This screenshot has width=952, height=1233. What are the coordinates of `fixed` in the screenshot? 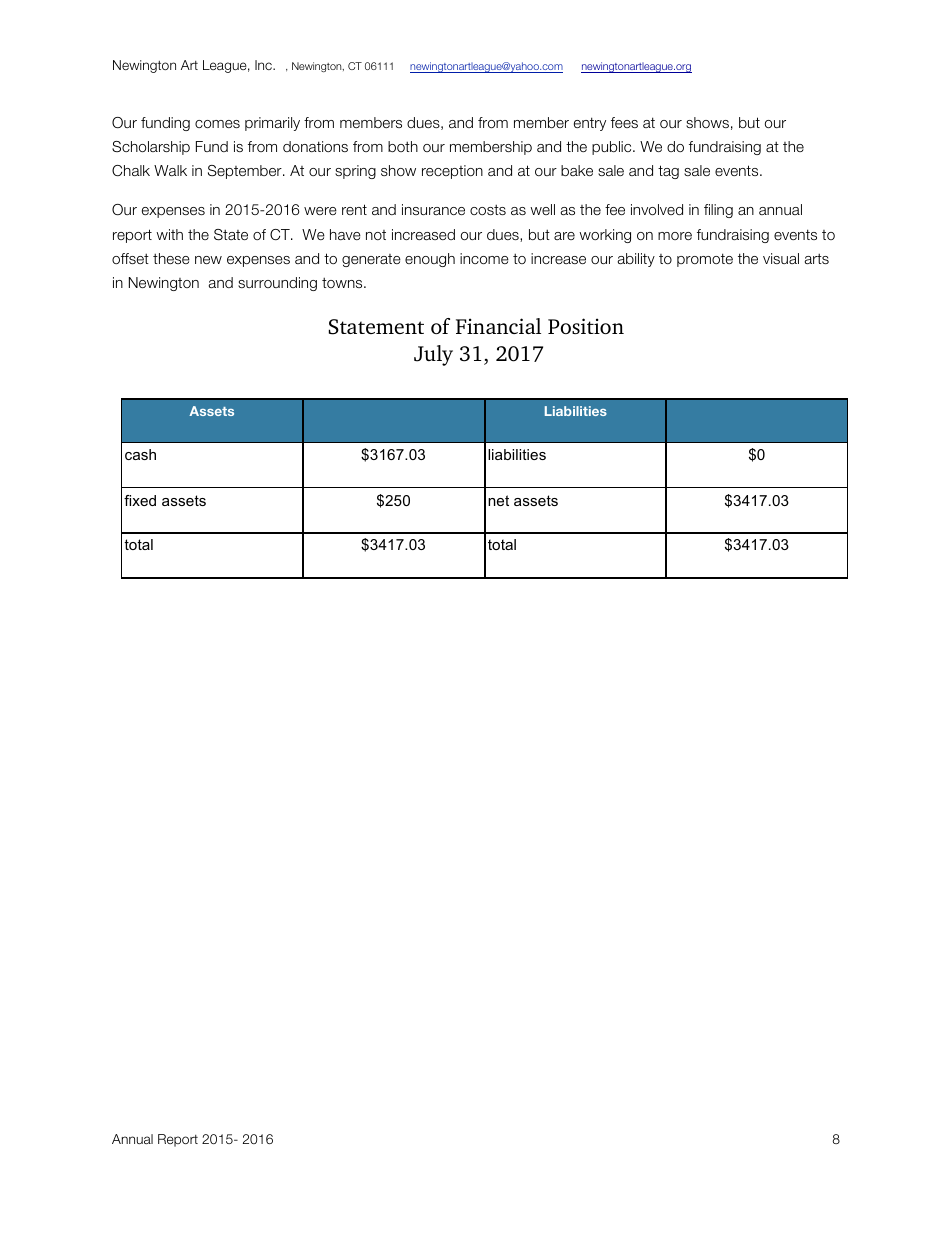 It's located at (140, 500).
